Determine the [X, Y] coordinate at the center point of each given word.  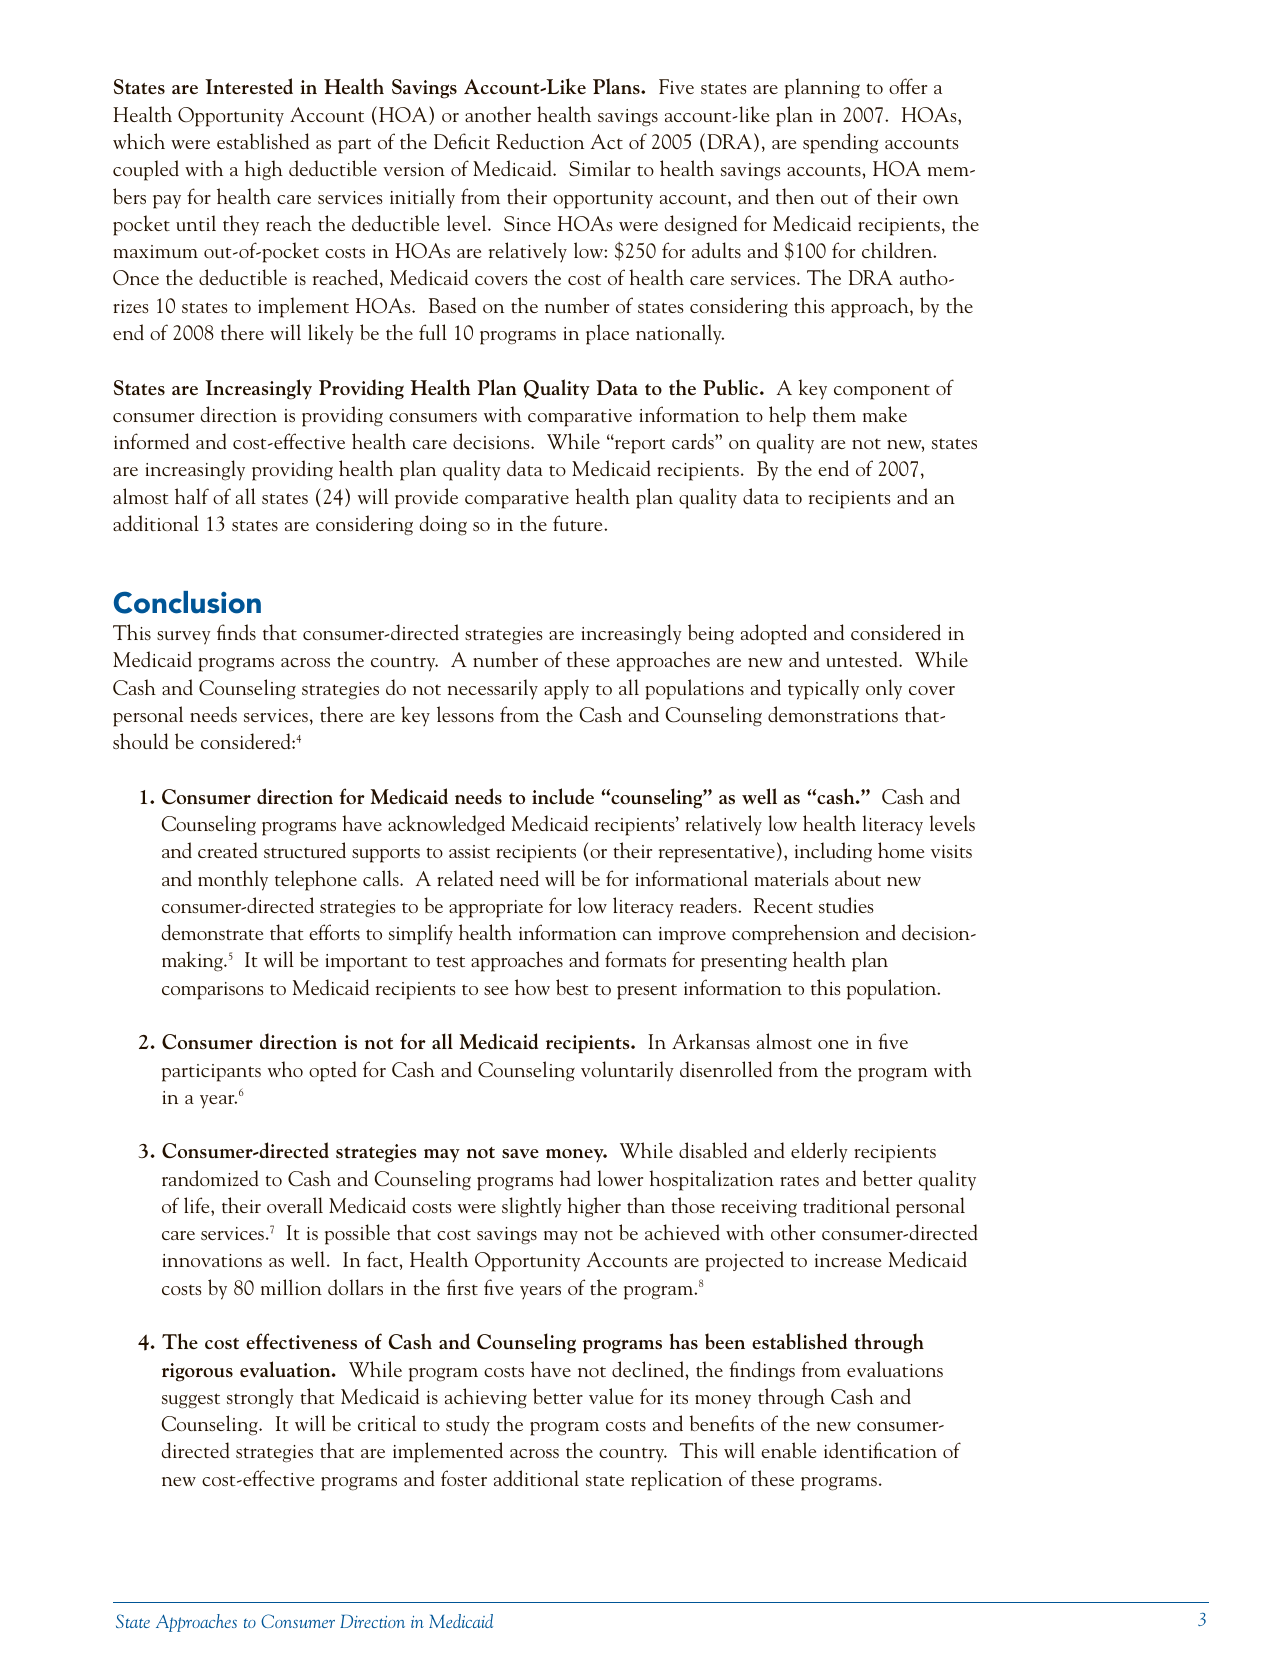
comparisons [213, 991]
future [579, 523]
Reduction [540, 141]
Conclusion [187, 602]
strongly [260, 1398]
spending [840, 143]
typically [823, 689]
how [532, 987]
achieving [486, 1398]
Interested [249, 86]
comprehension [795, 934]
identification [880, 1450]
